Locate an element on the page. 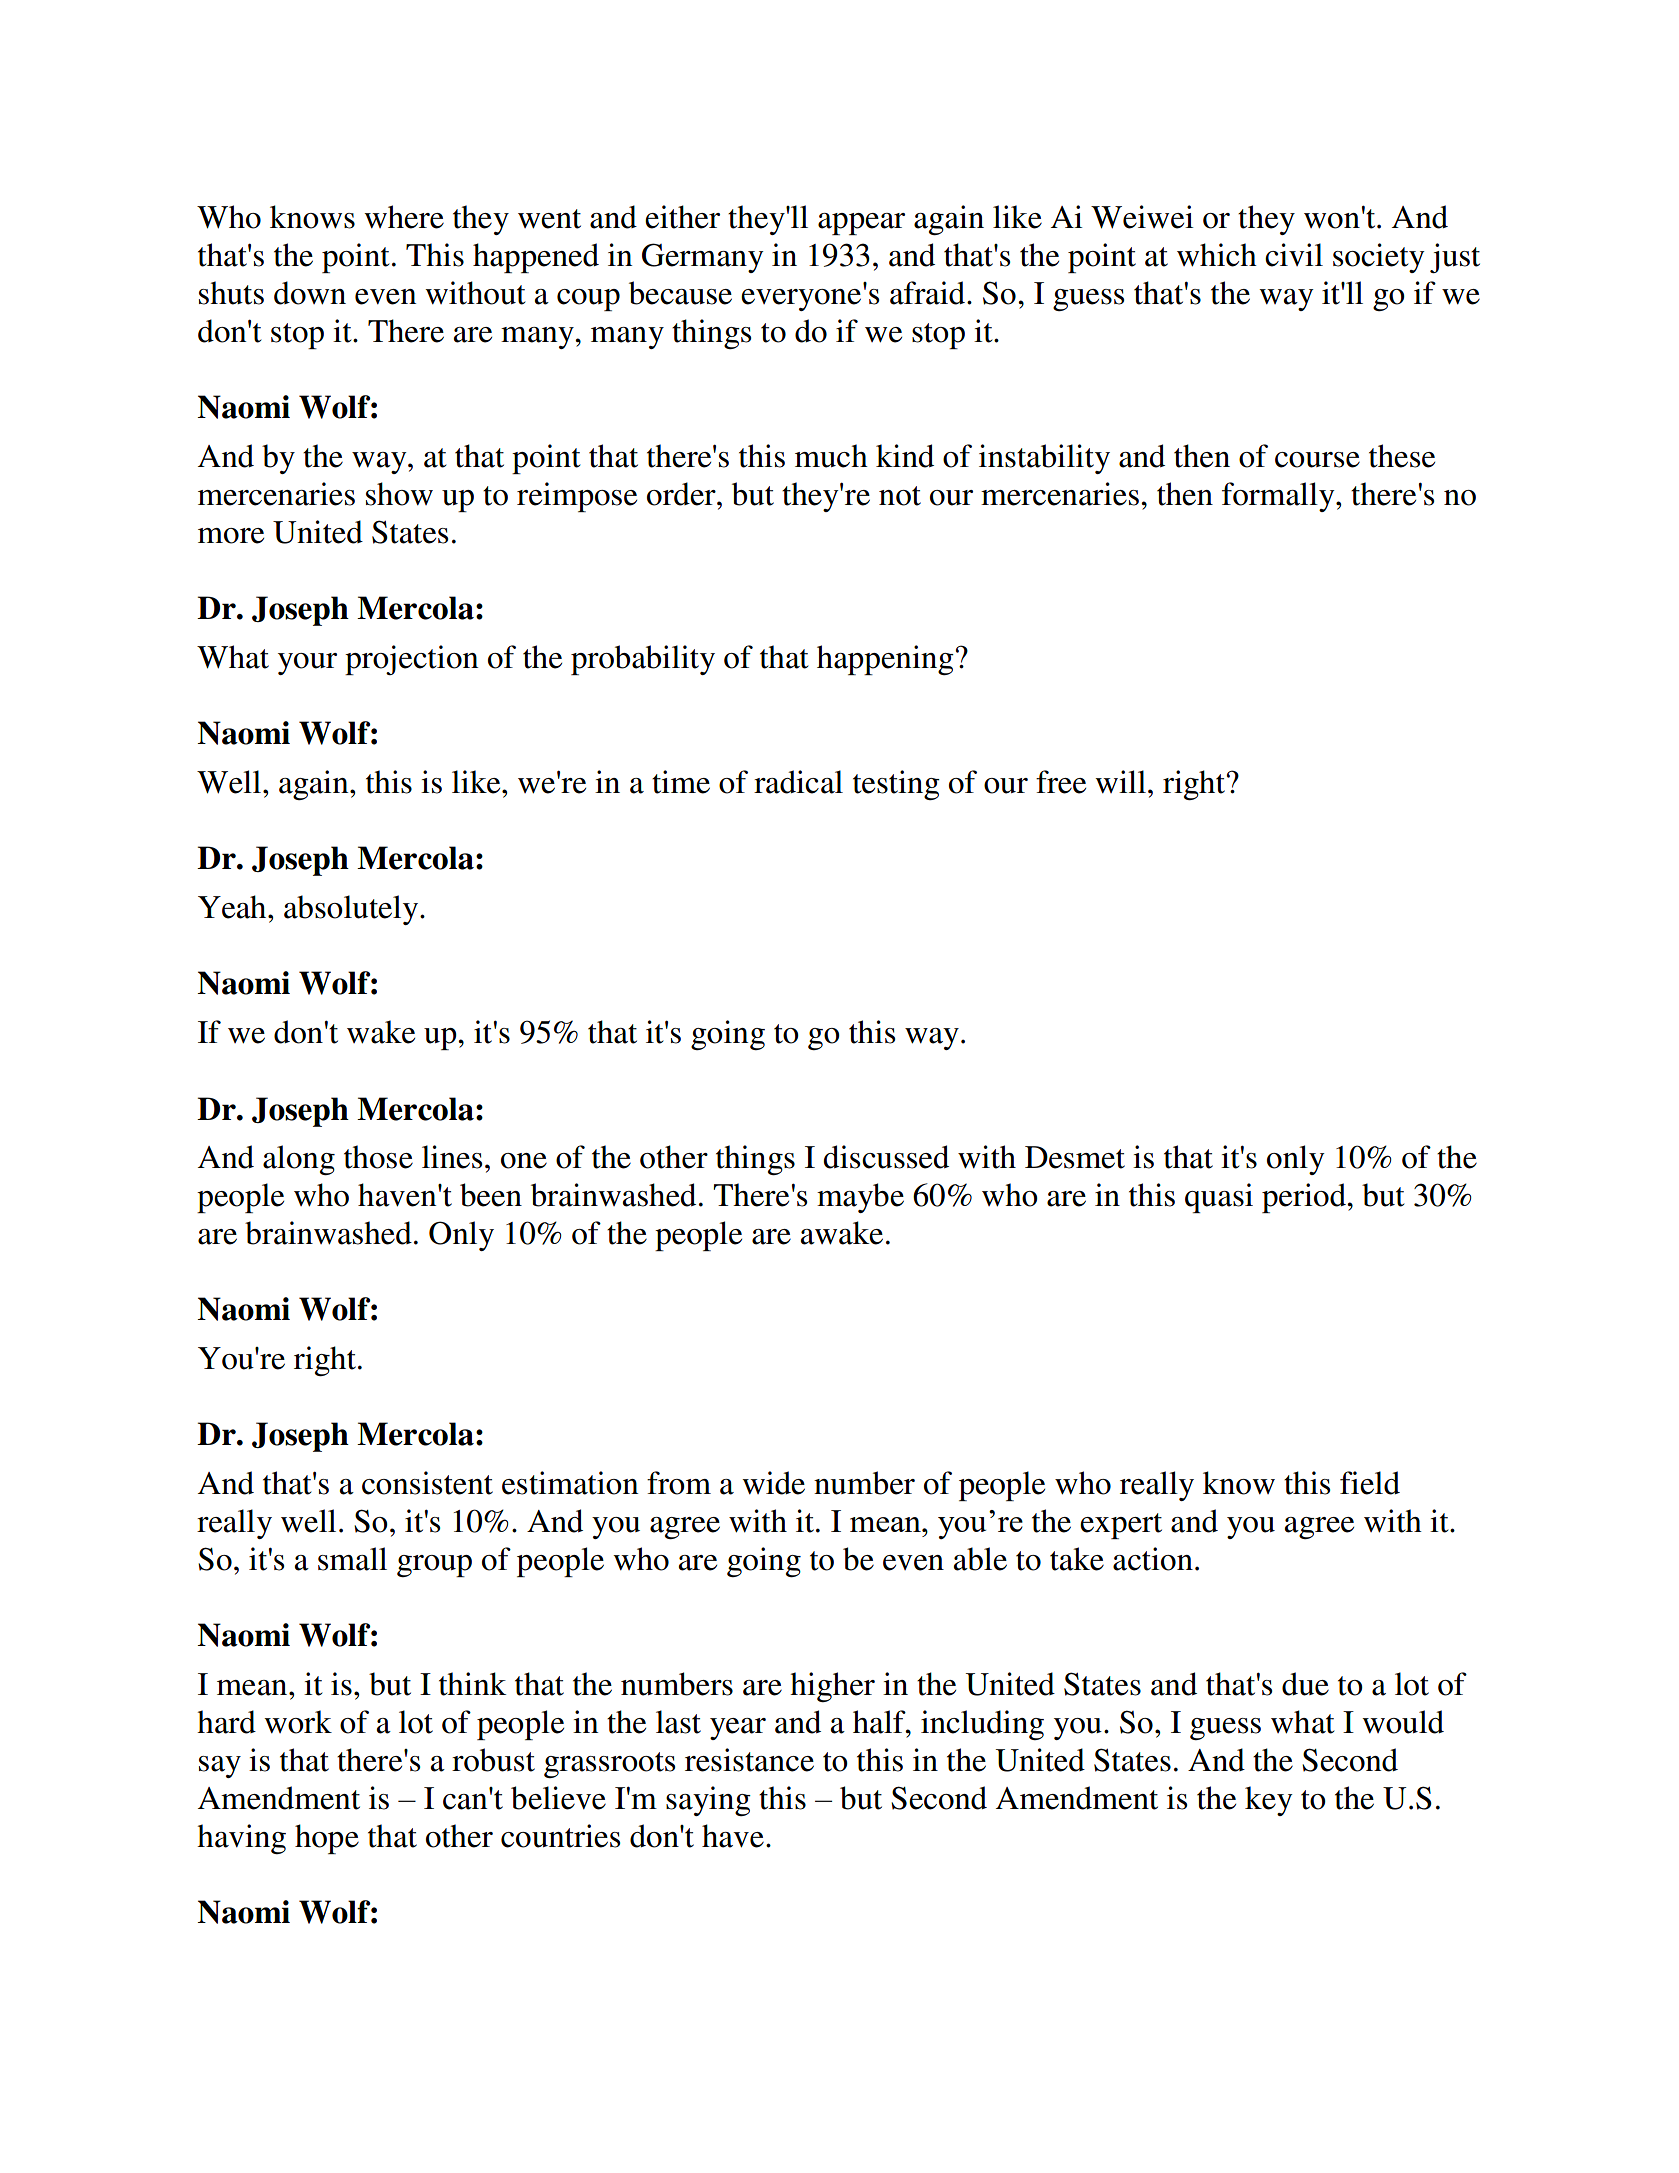 The image size is (1679, 2173). appear is located at coordinates (861, 224).
